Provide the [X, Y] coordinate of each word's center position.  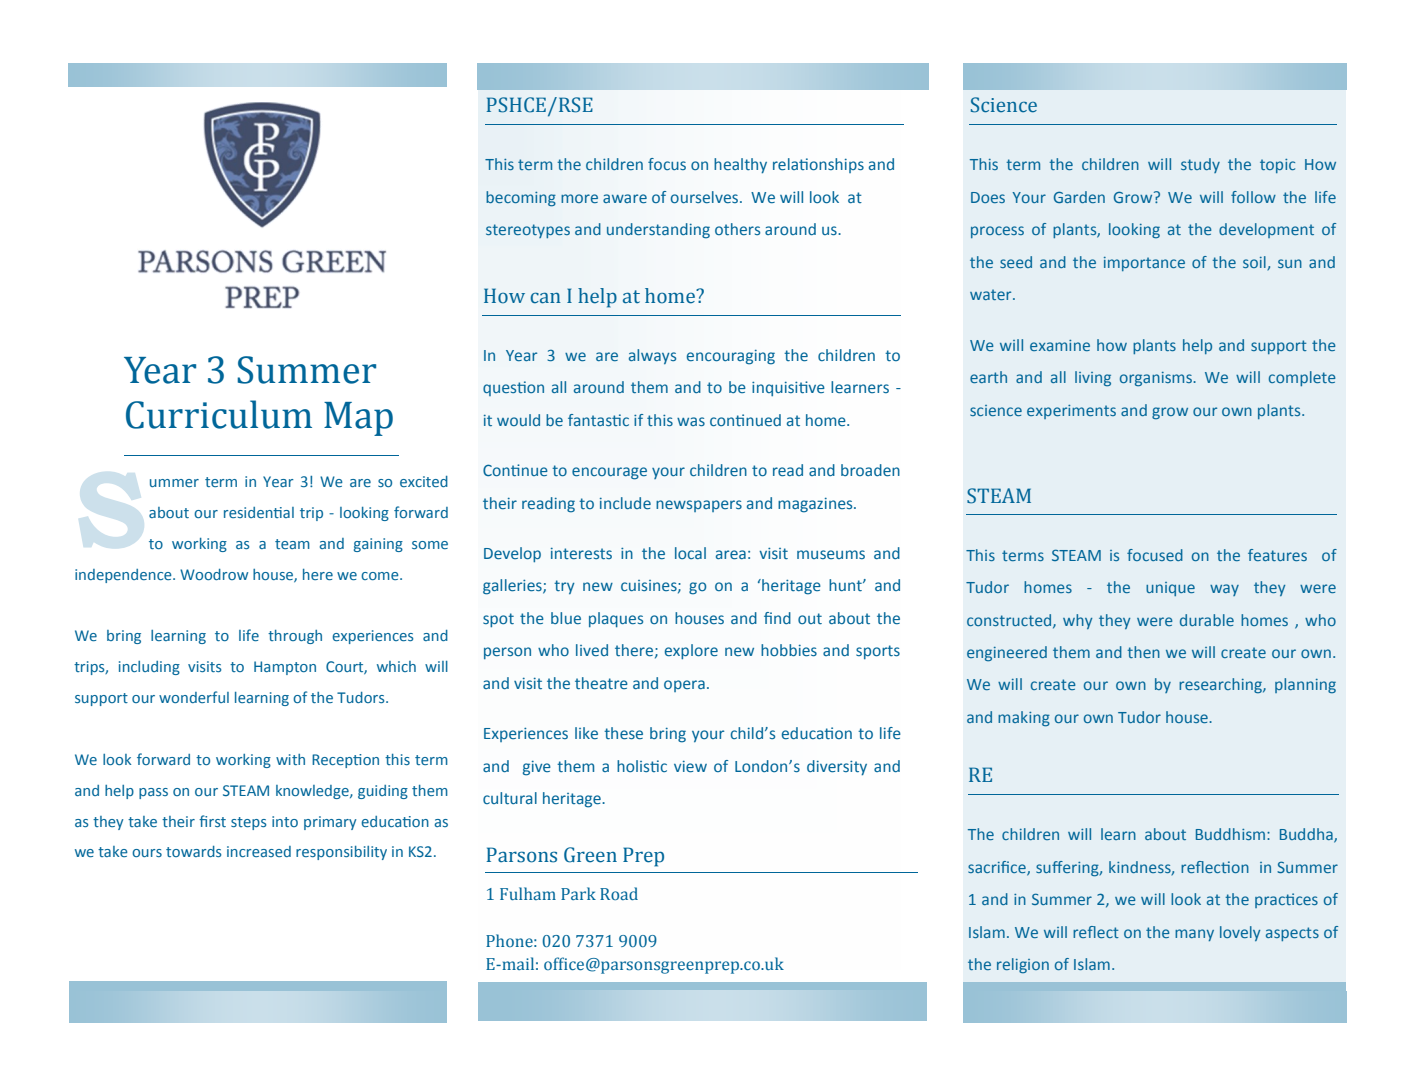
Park [578, 893]
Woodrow [214, 574]
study [1200, 165]
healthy [740, 165]
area [731, 554]
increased [259, 851]
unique [1170, 589]
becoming [521, 199]
